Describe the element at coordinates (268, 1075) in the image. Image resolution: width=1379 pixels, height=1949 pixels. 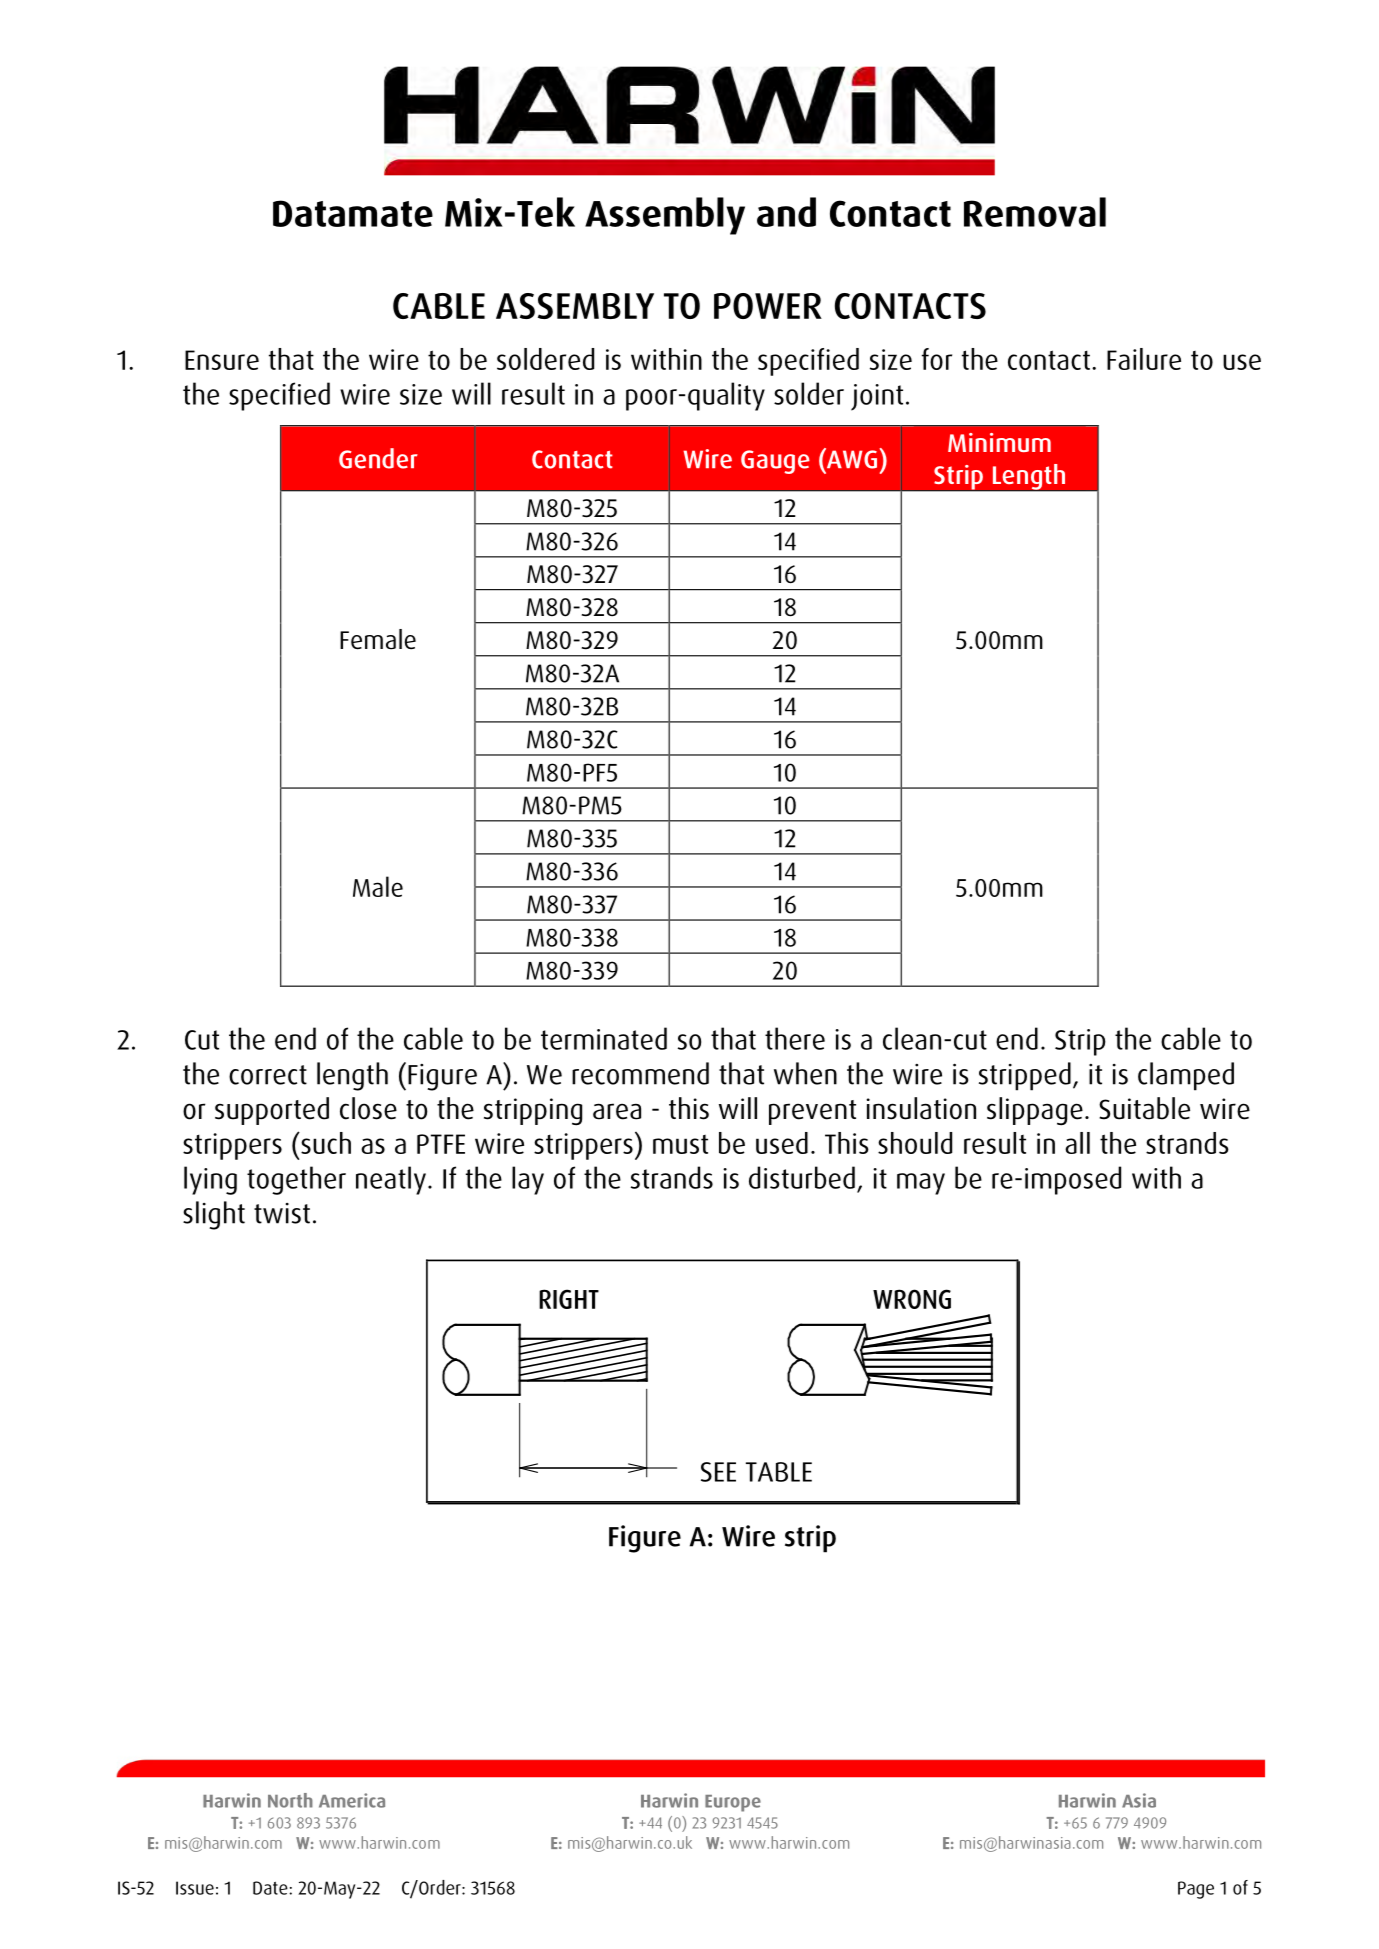
I see `correct` at that location.
